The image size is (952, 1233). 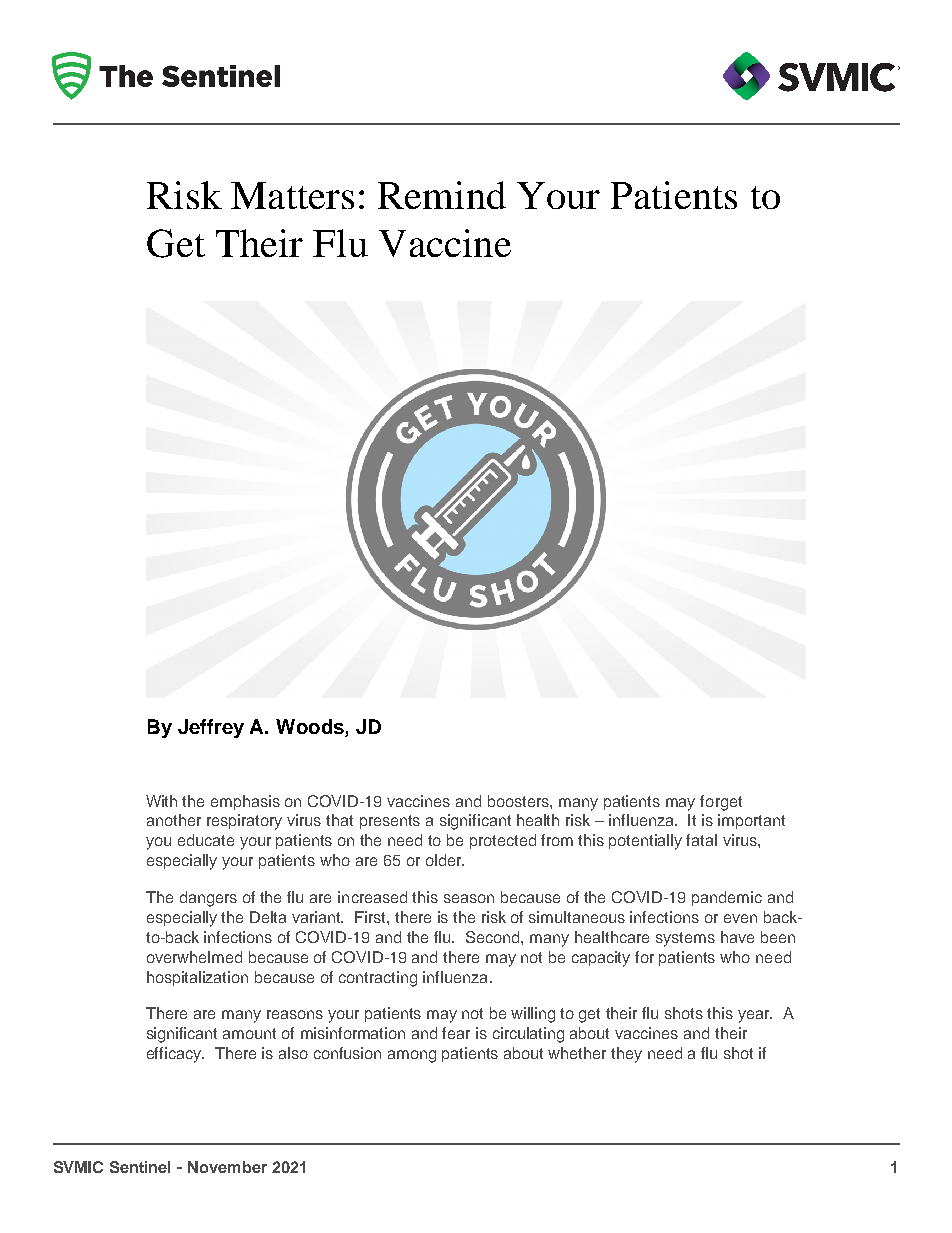 What do you see at coordinates (245, 802) in the document?
I see `emphasis` at bounding box center [245, 802].
